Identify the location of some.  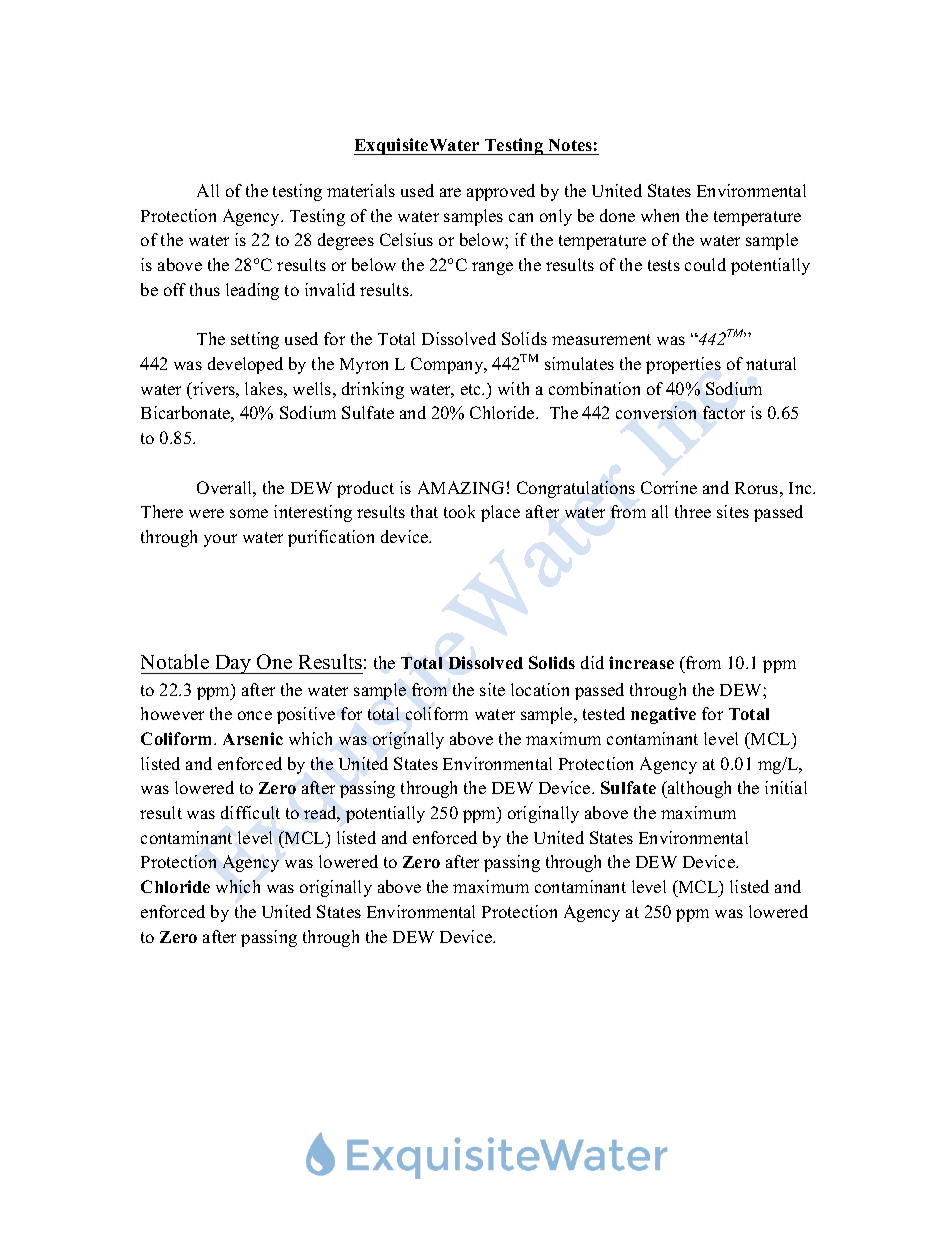
(249, 513).
